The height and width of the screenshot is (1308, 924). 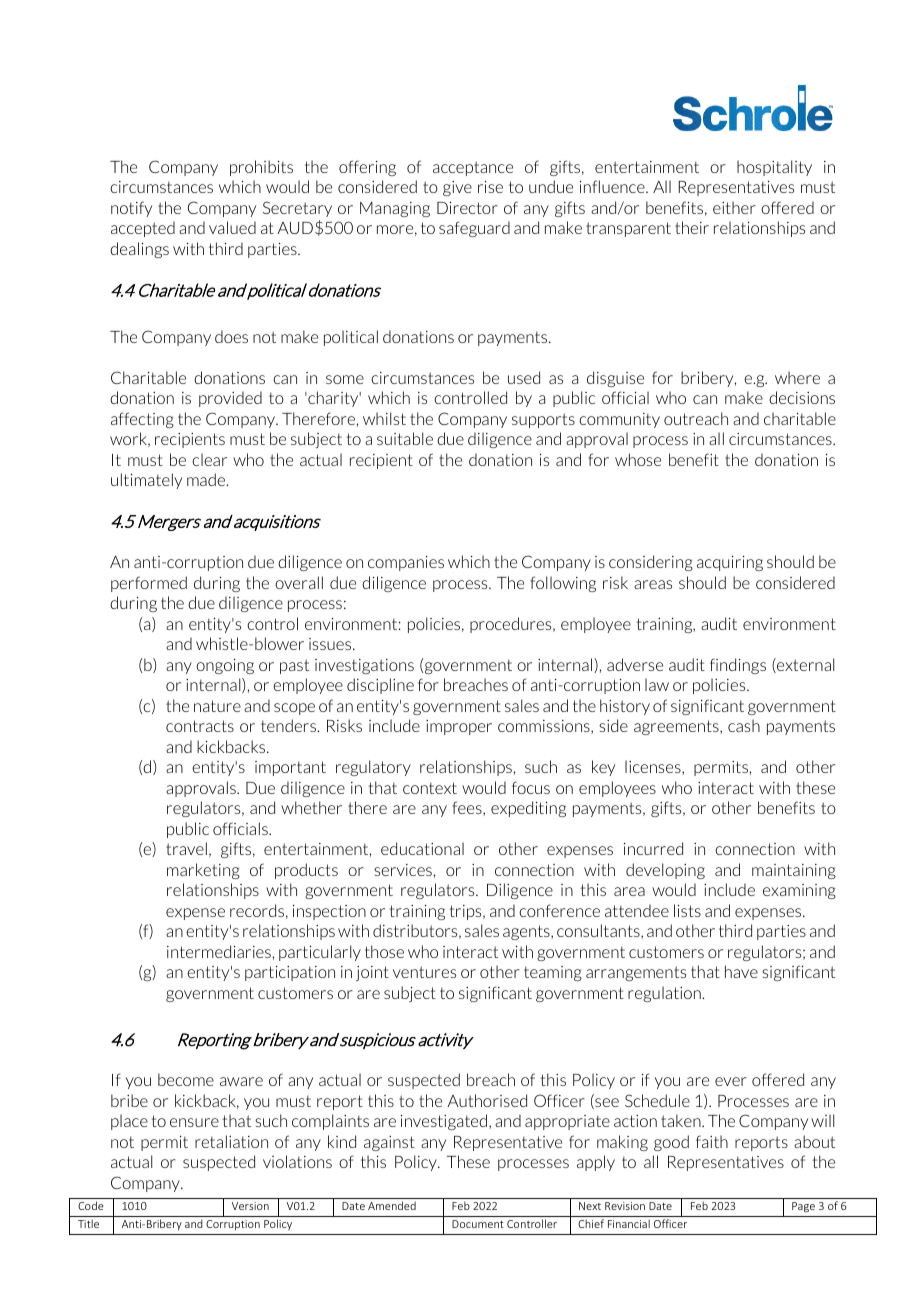 I want to click on Version, so click(x=250, y=1206).
